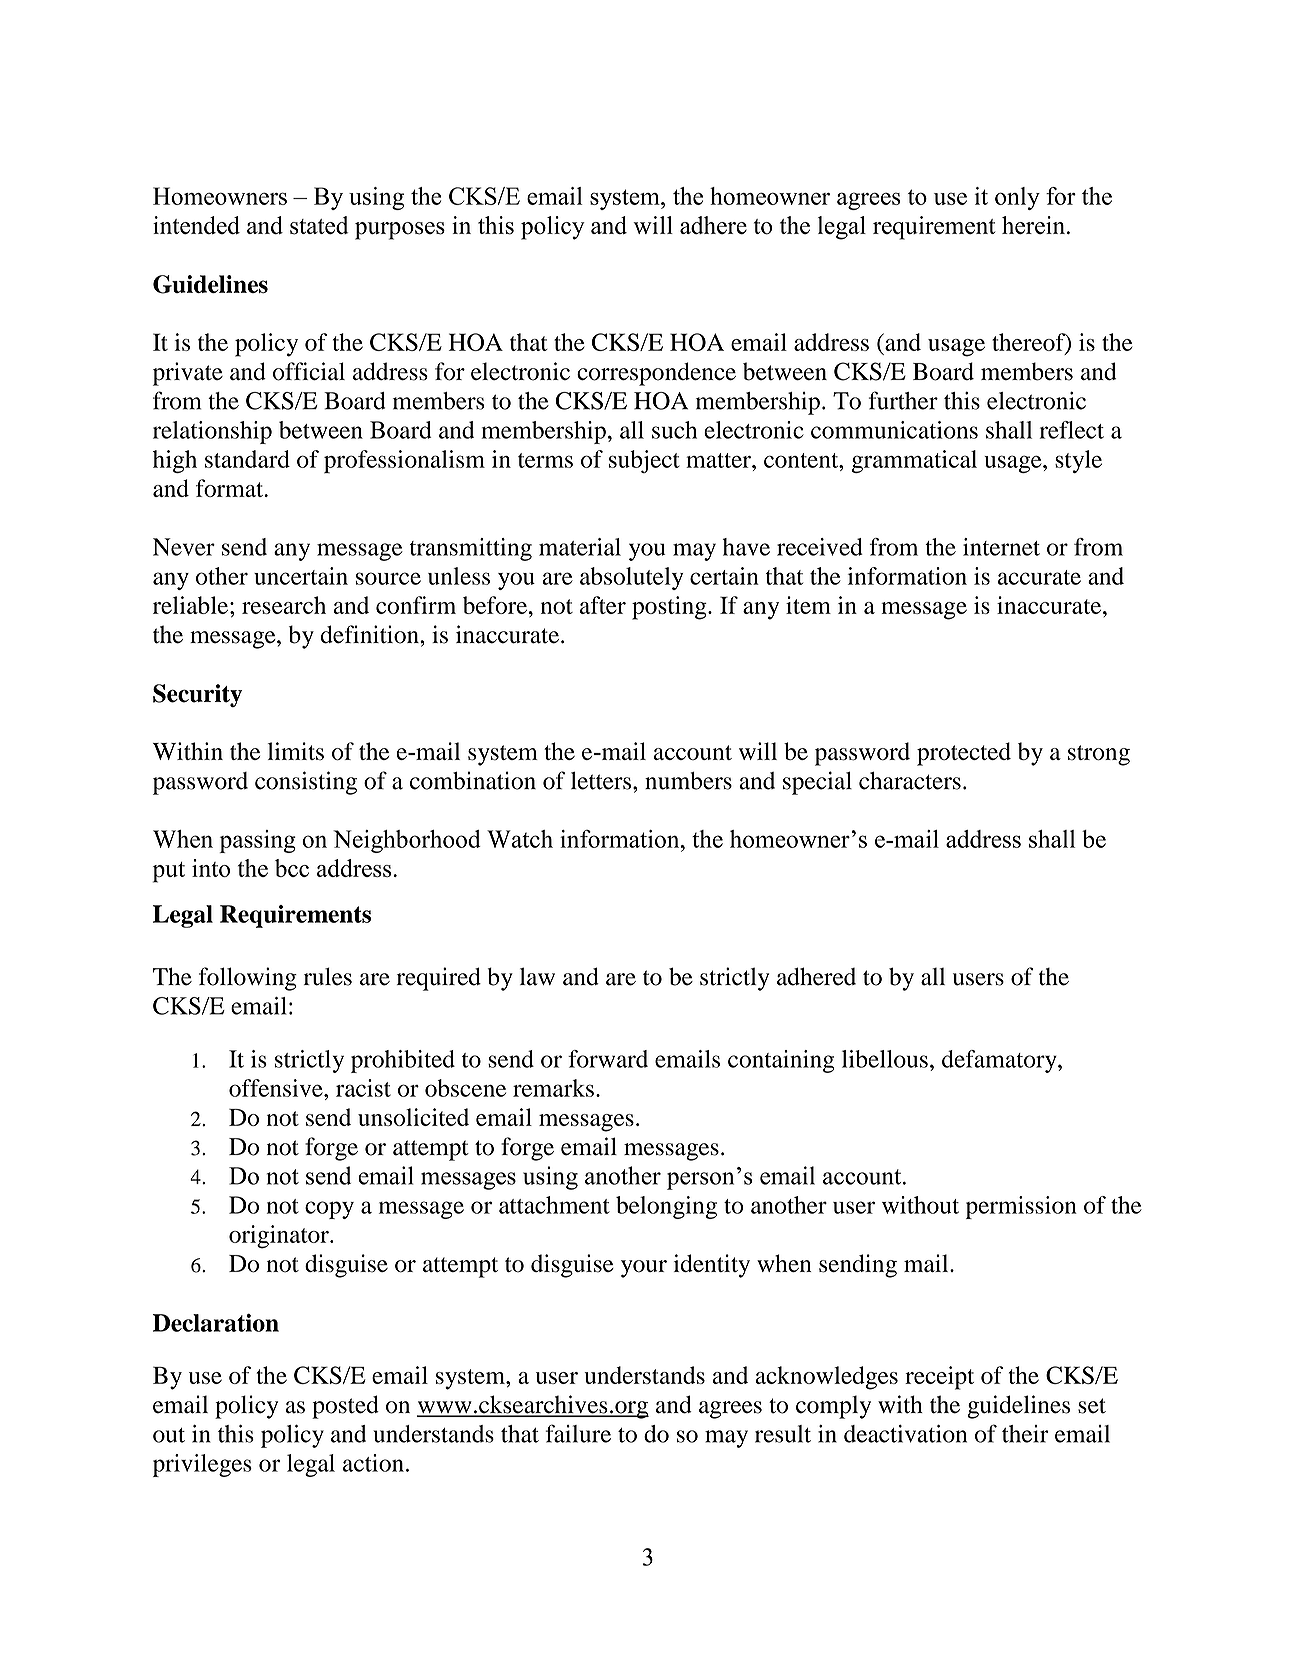 Image resolution: width=1296 pixels, height=1677 pixels. What do you see at coordinates (319, 225) in the document?
I see `stated` at bounding box center [319, 225].
